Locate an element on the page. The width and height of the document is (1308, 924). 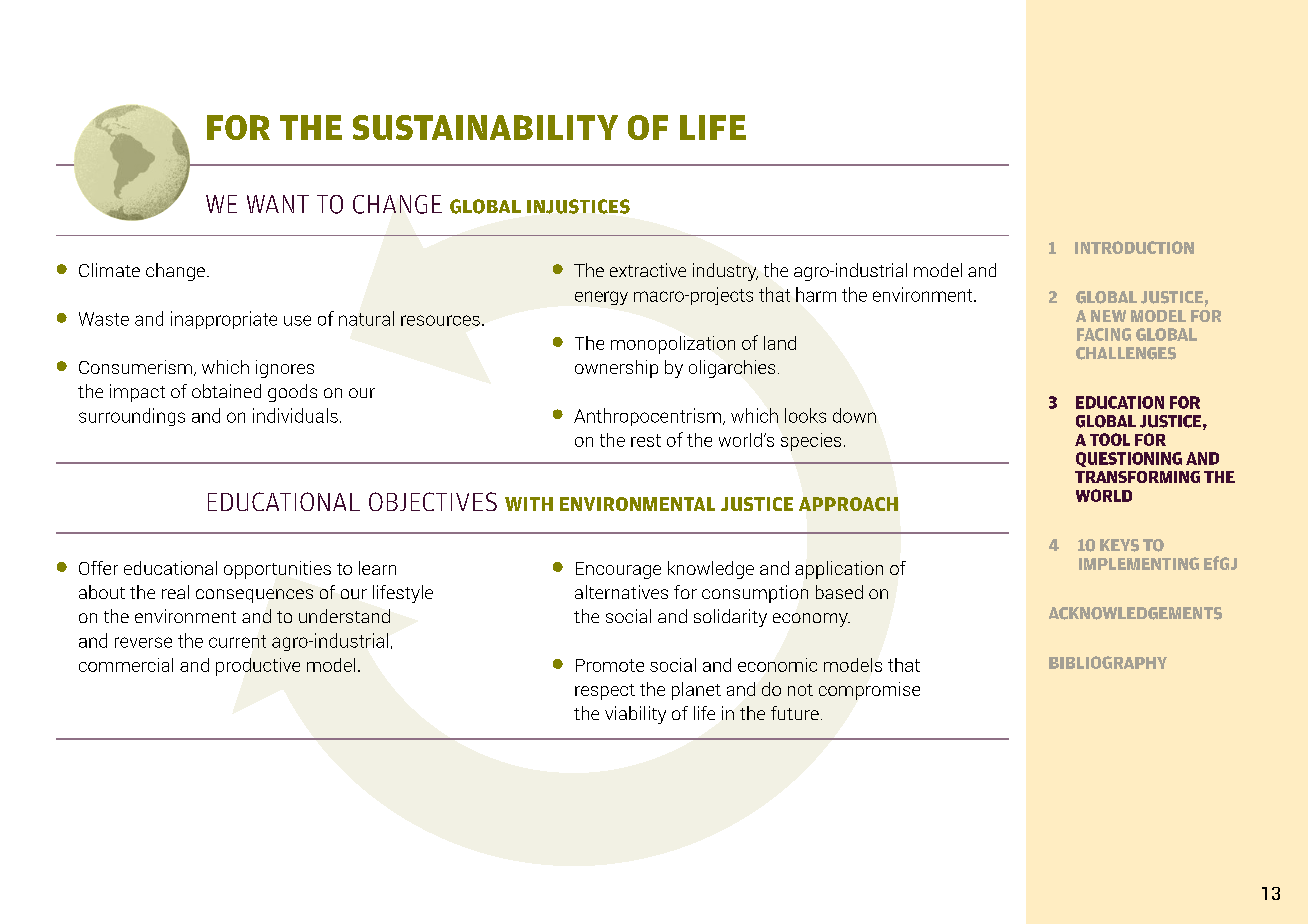
SUSTAINABILITY is located at coordinates (485, 127).
